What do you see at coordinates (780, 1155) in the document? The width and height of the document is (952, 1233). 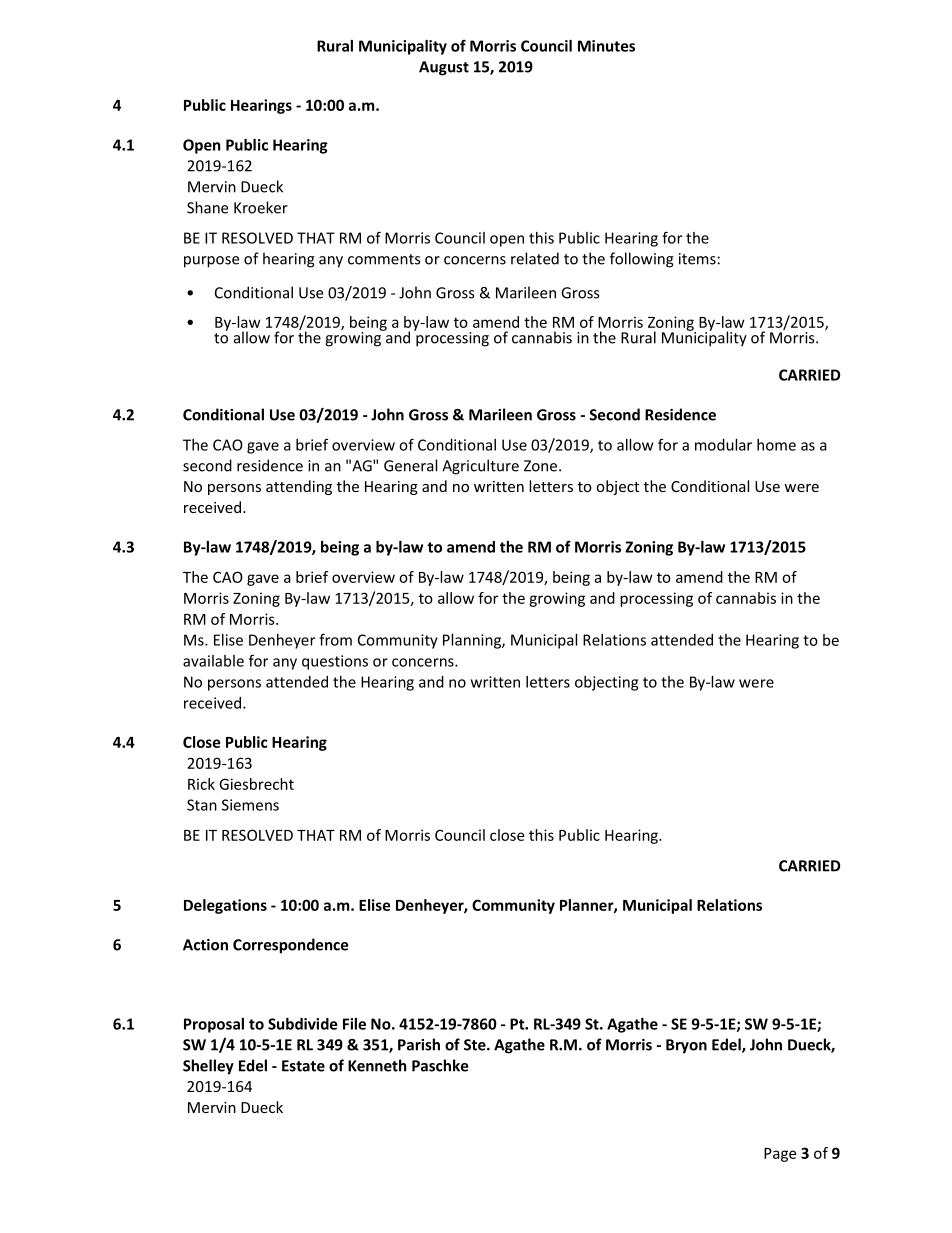 I see `Page` at bounding box center [780, 1155].
